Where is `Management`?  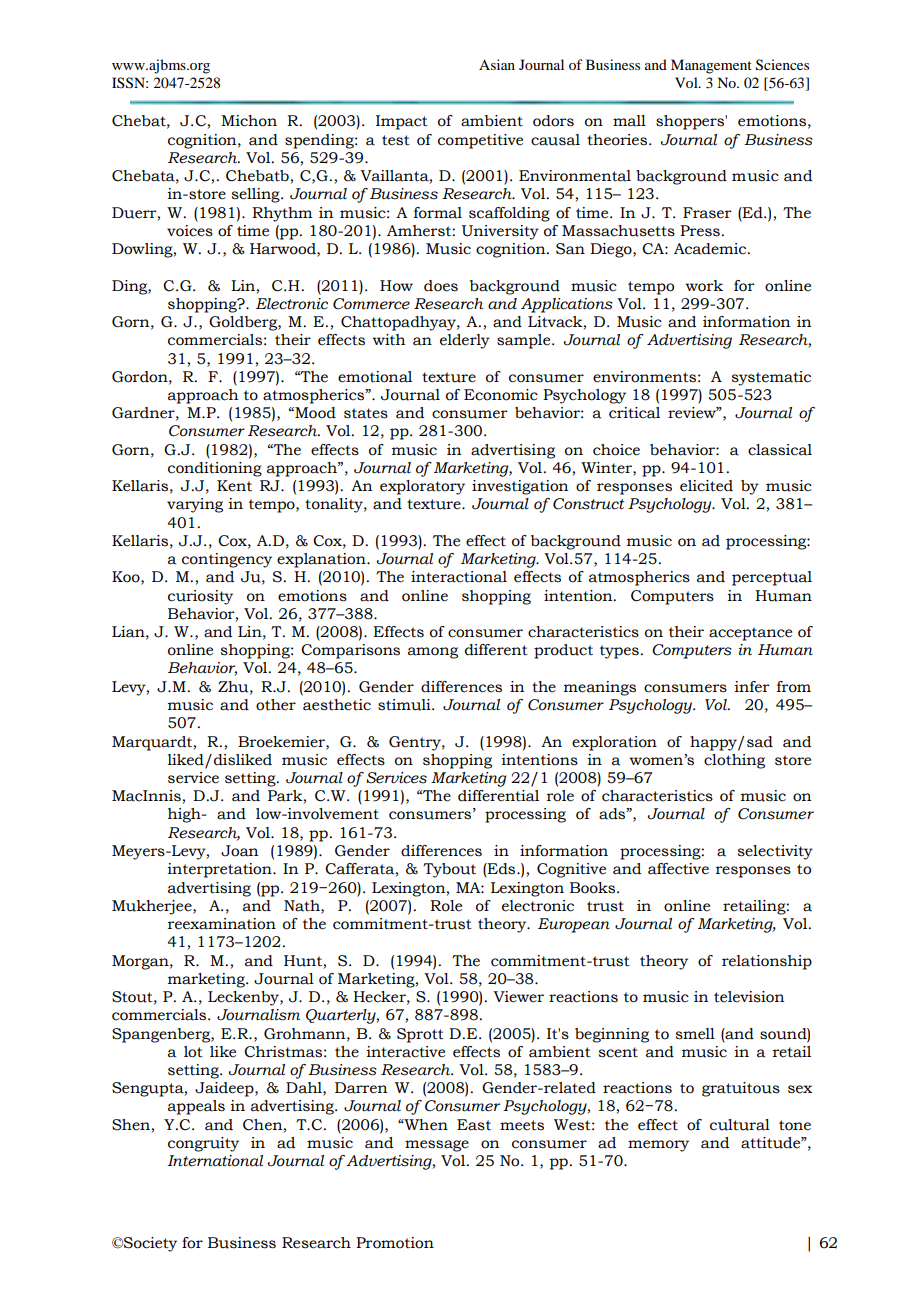 Management is located at coordinates (711, 66).
